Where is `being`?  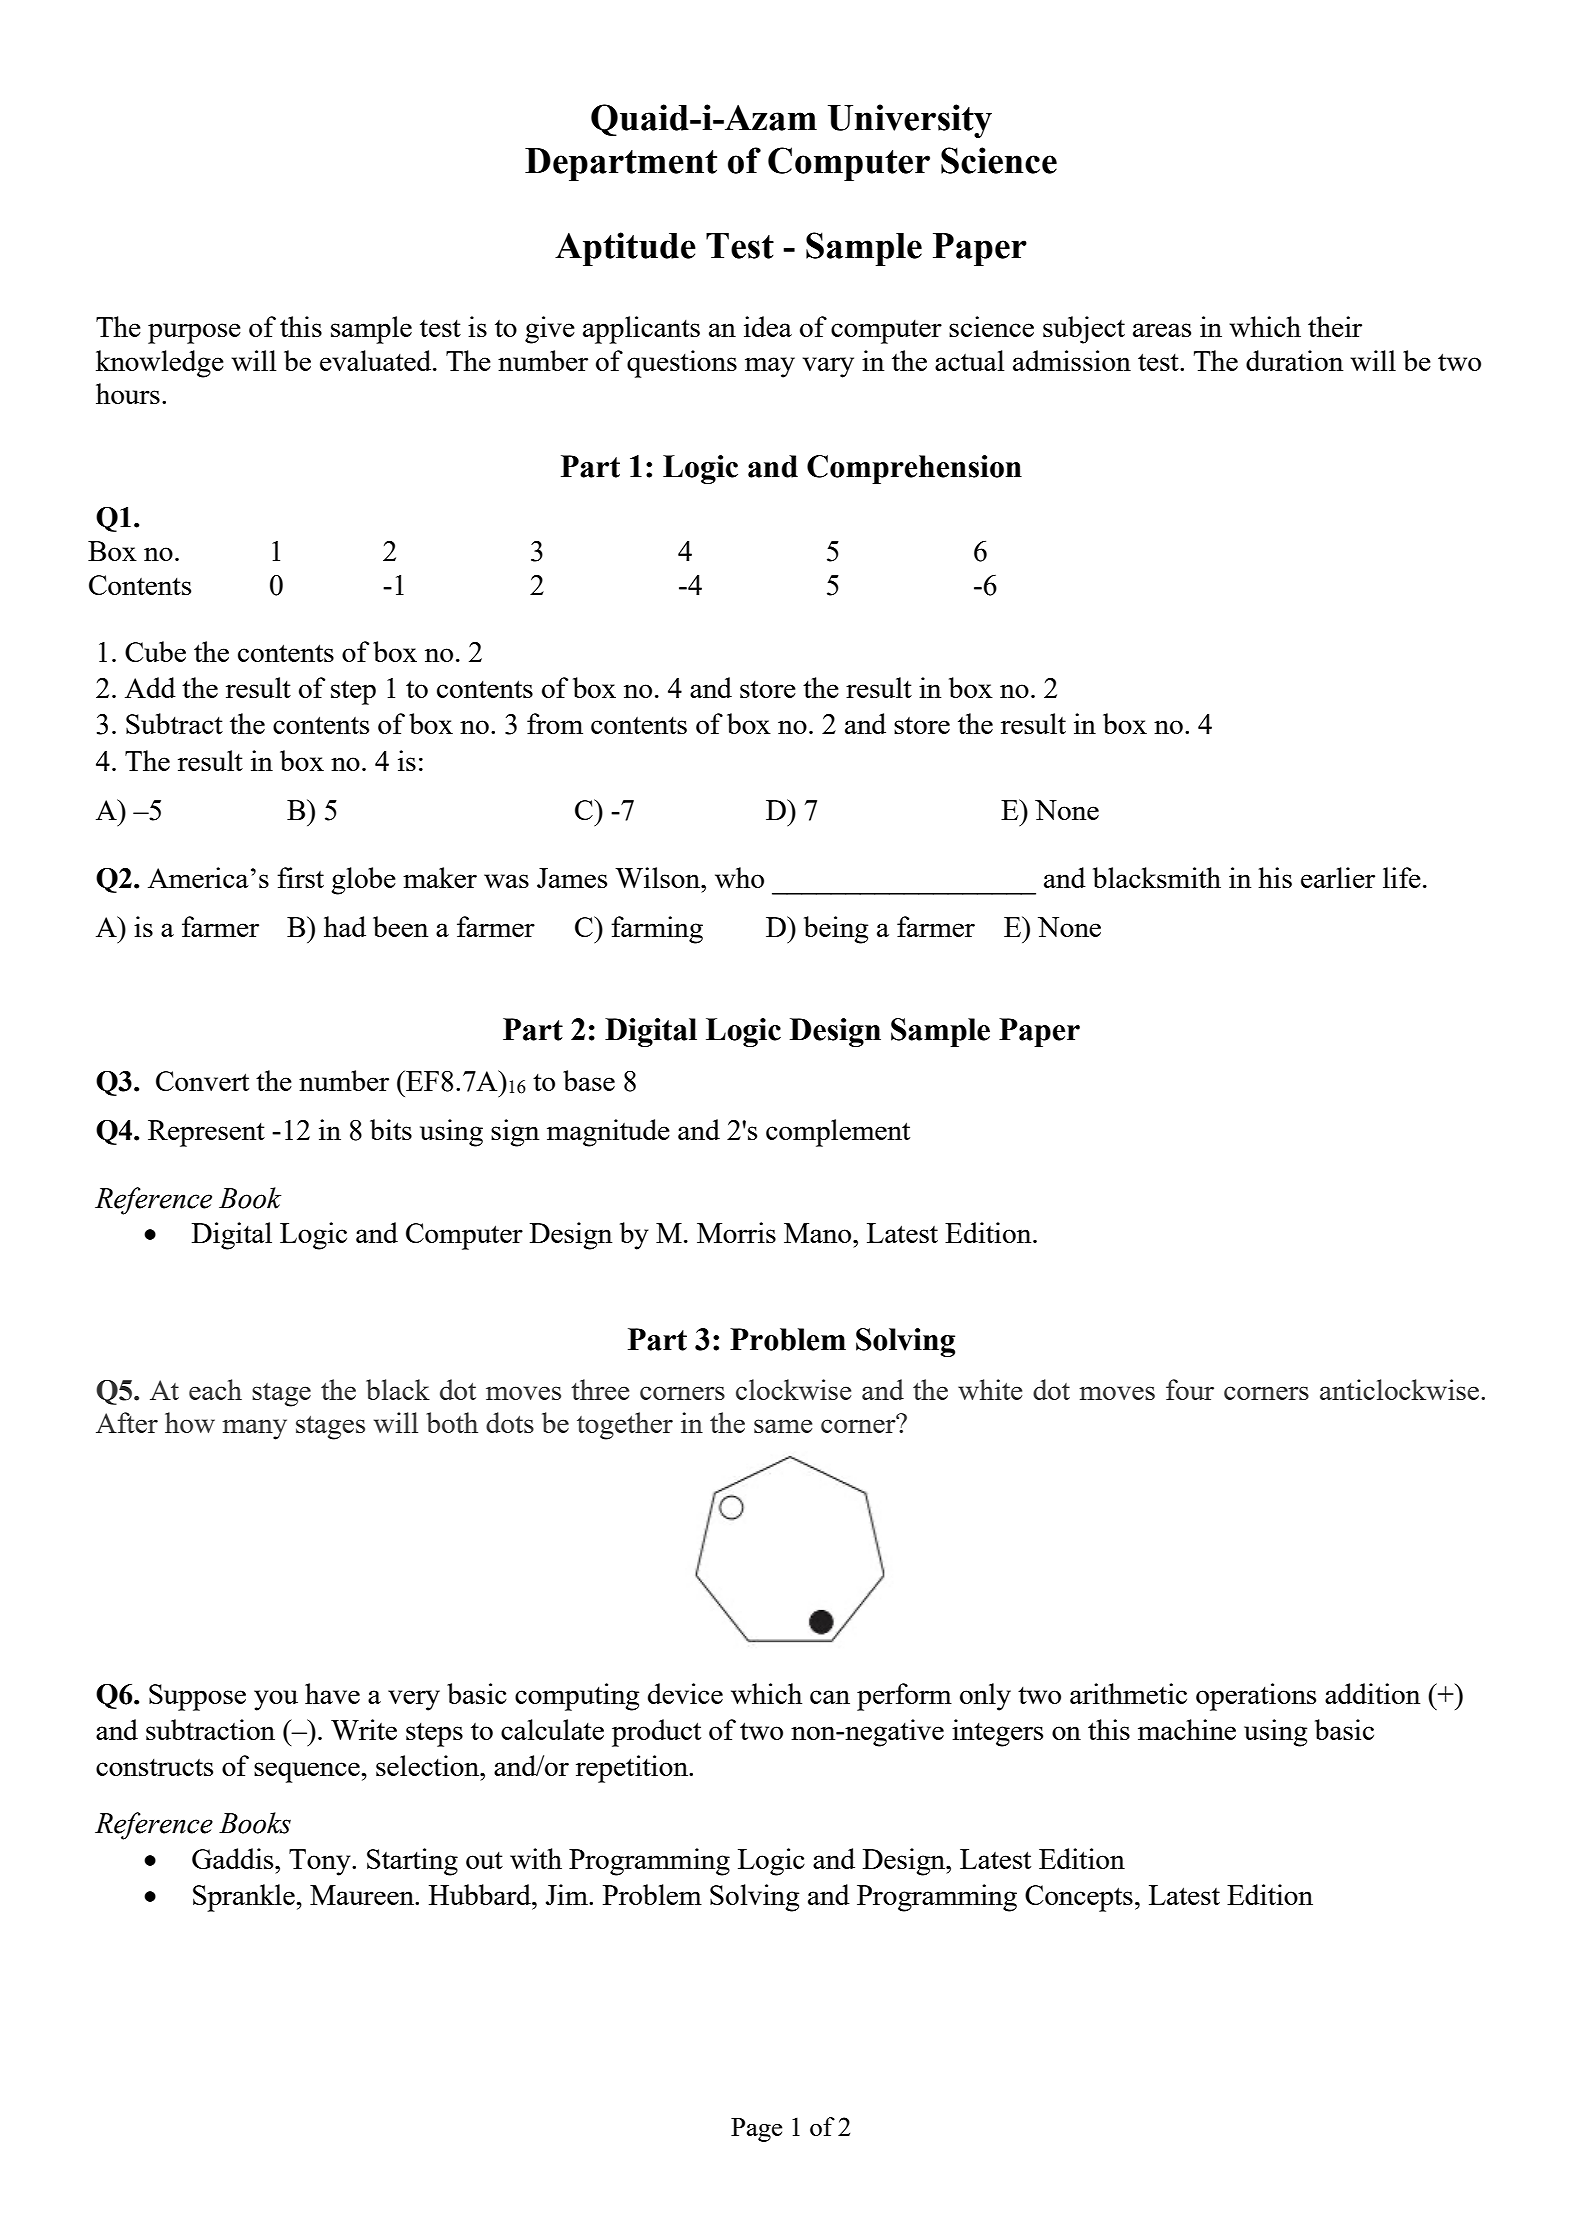 being is located at coordinates (836, 930).
